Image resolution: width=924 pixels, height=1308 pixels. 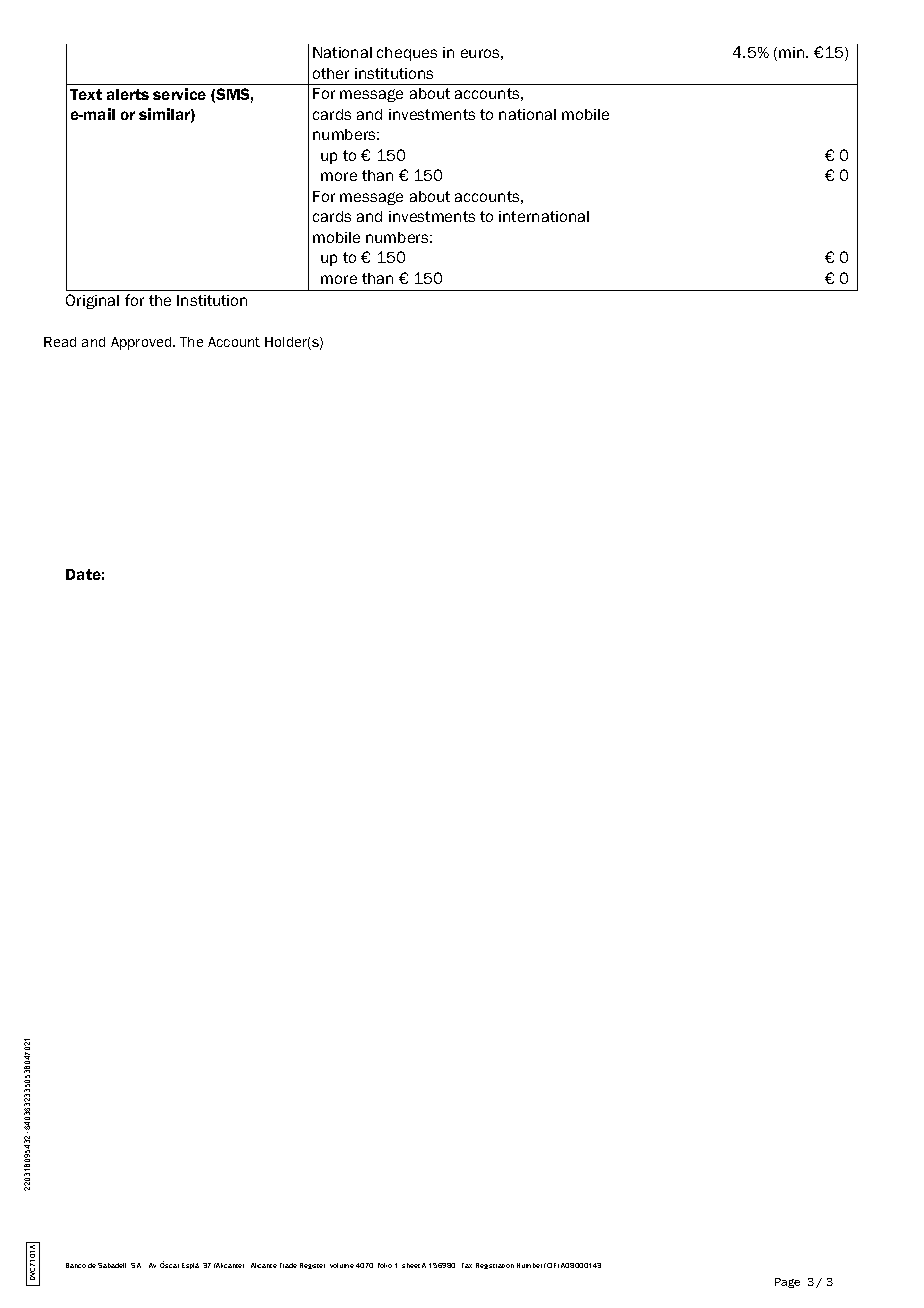 What do you see at coordinates (142, 343) in the image?
I see `Approved` at bounding box center [142, 343].
